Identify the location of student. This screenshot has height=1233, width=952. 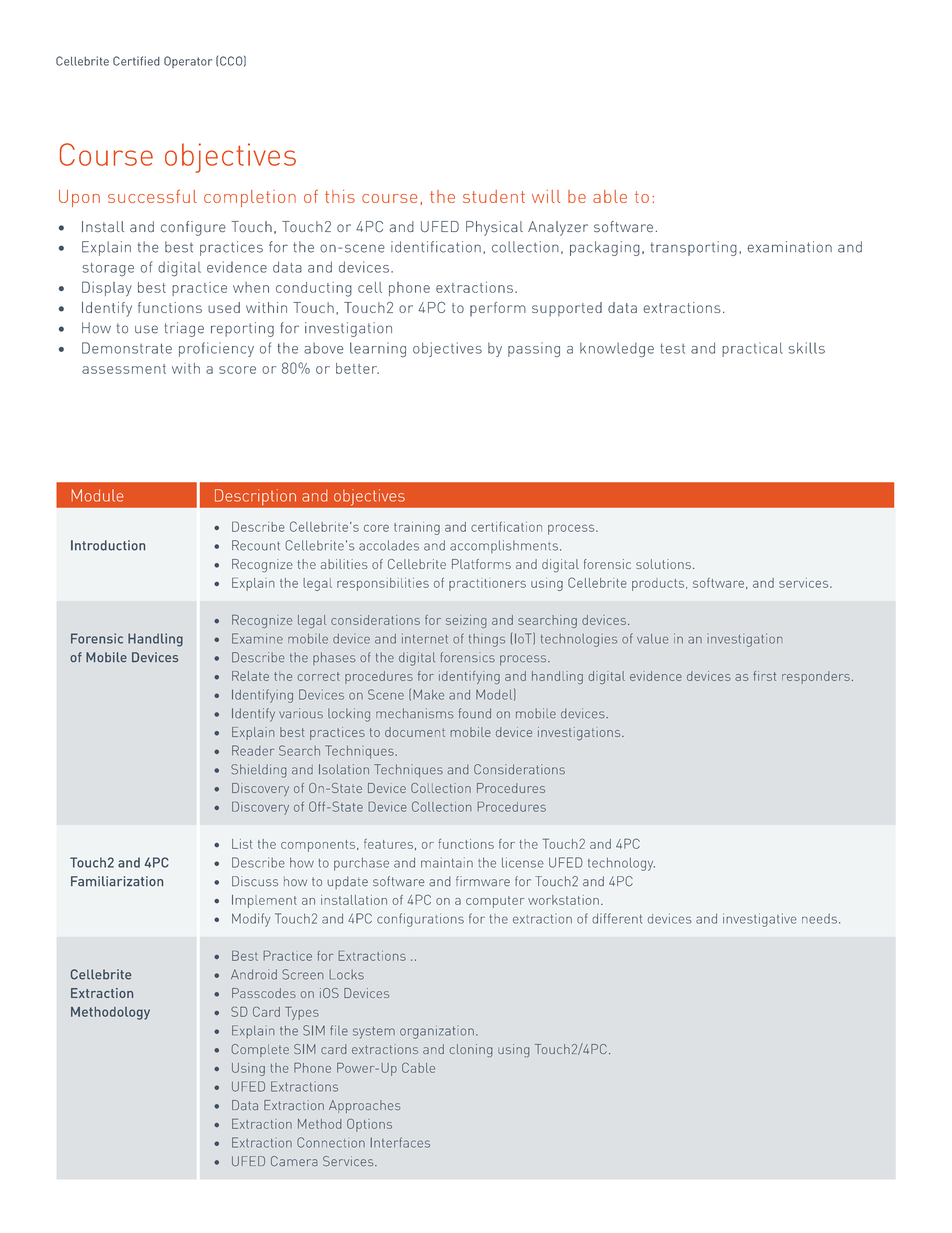
(494, 196).
